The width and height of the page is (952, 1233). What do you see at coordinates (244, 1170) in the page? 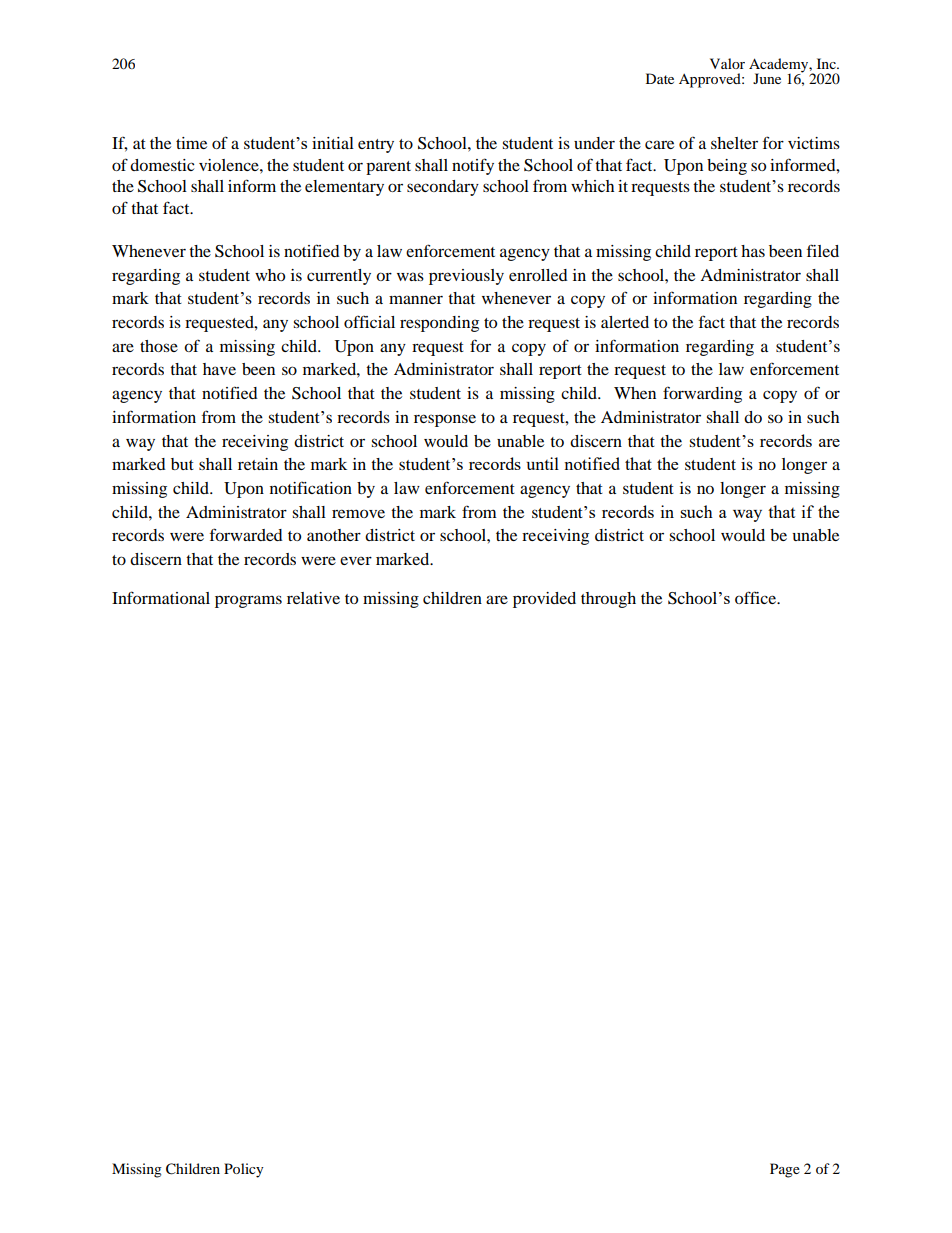
I see `Policy` at bounding box center [244, 1170].
